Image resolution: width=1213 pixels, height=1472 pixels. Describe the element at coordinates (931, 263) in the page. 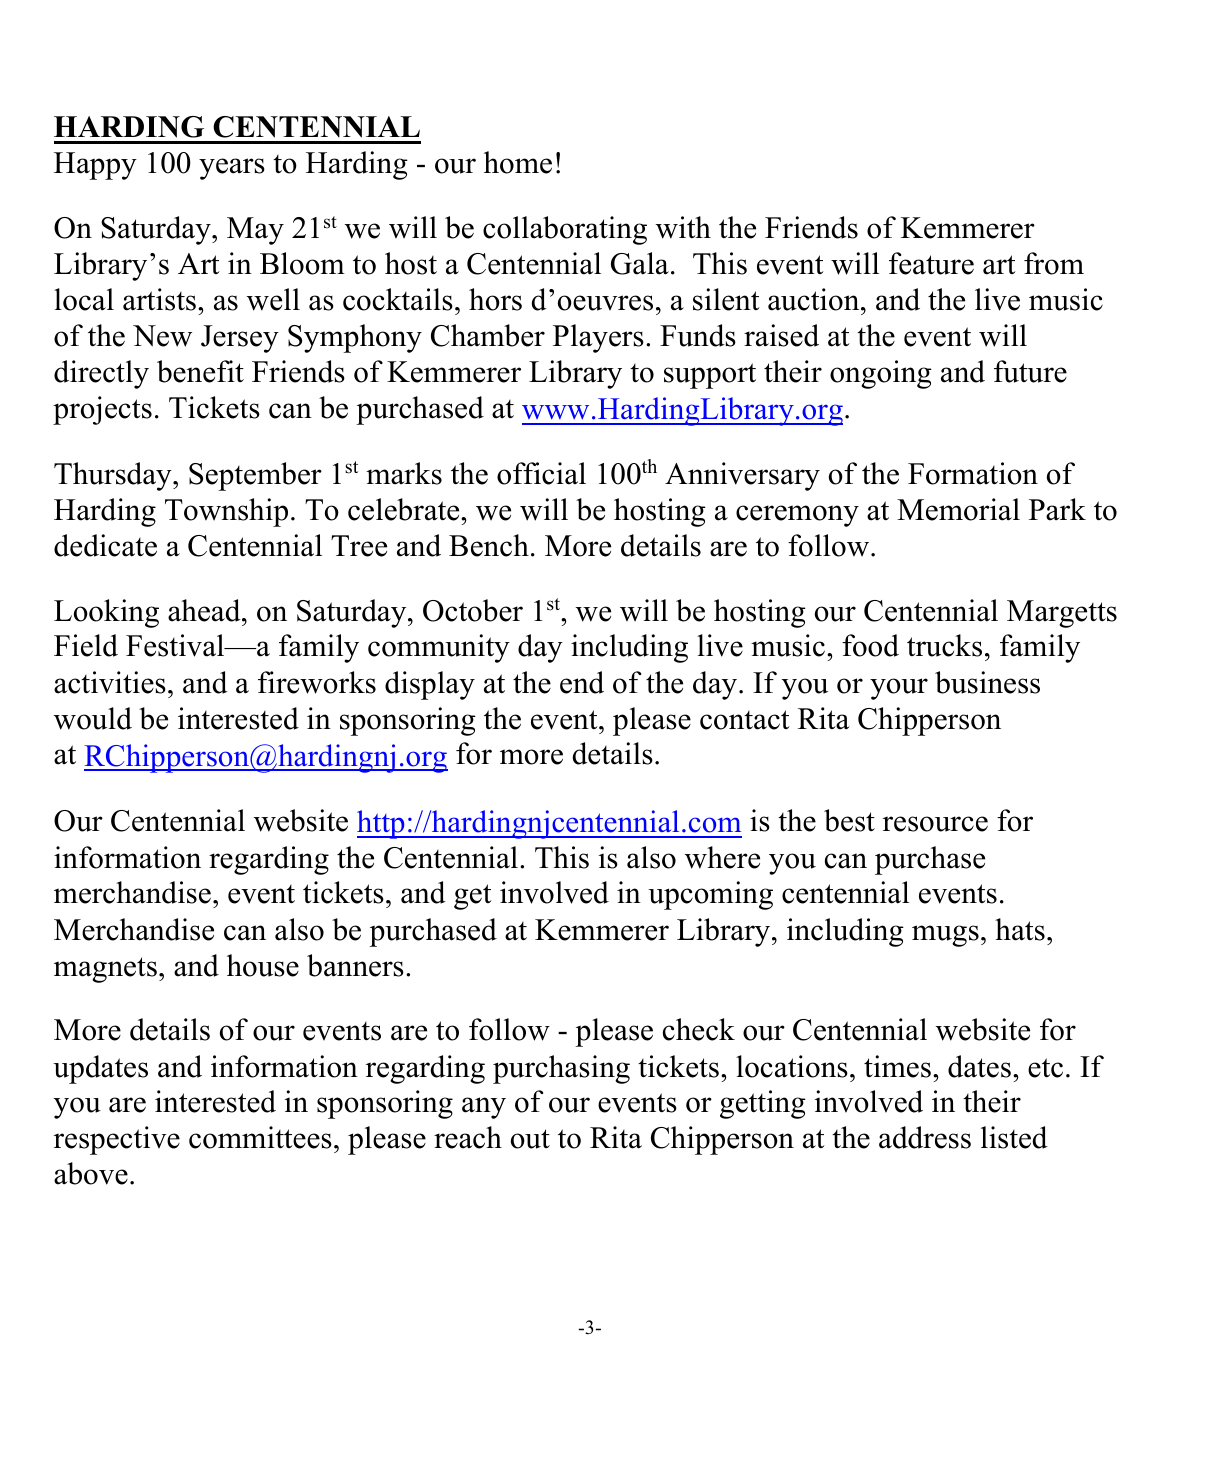

I see `feature` at that location.
